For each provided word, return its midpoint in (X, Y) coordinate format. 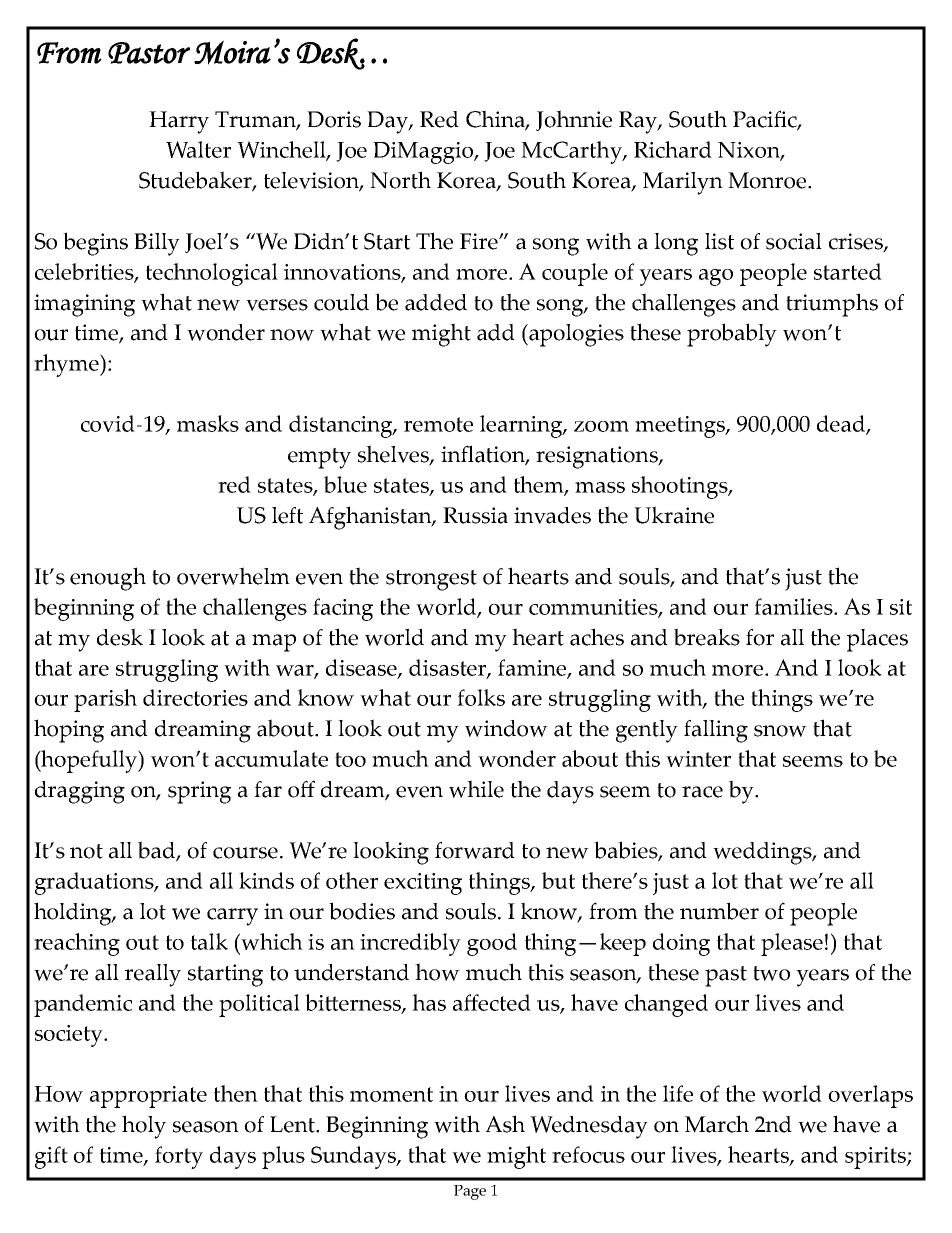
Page (470, 1192)
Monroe (768, 180)
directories (195, 697)
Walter (198, 149)
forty (179, 1157)
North (400, 180)
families (794, 606)
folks (481, 697)
